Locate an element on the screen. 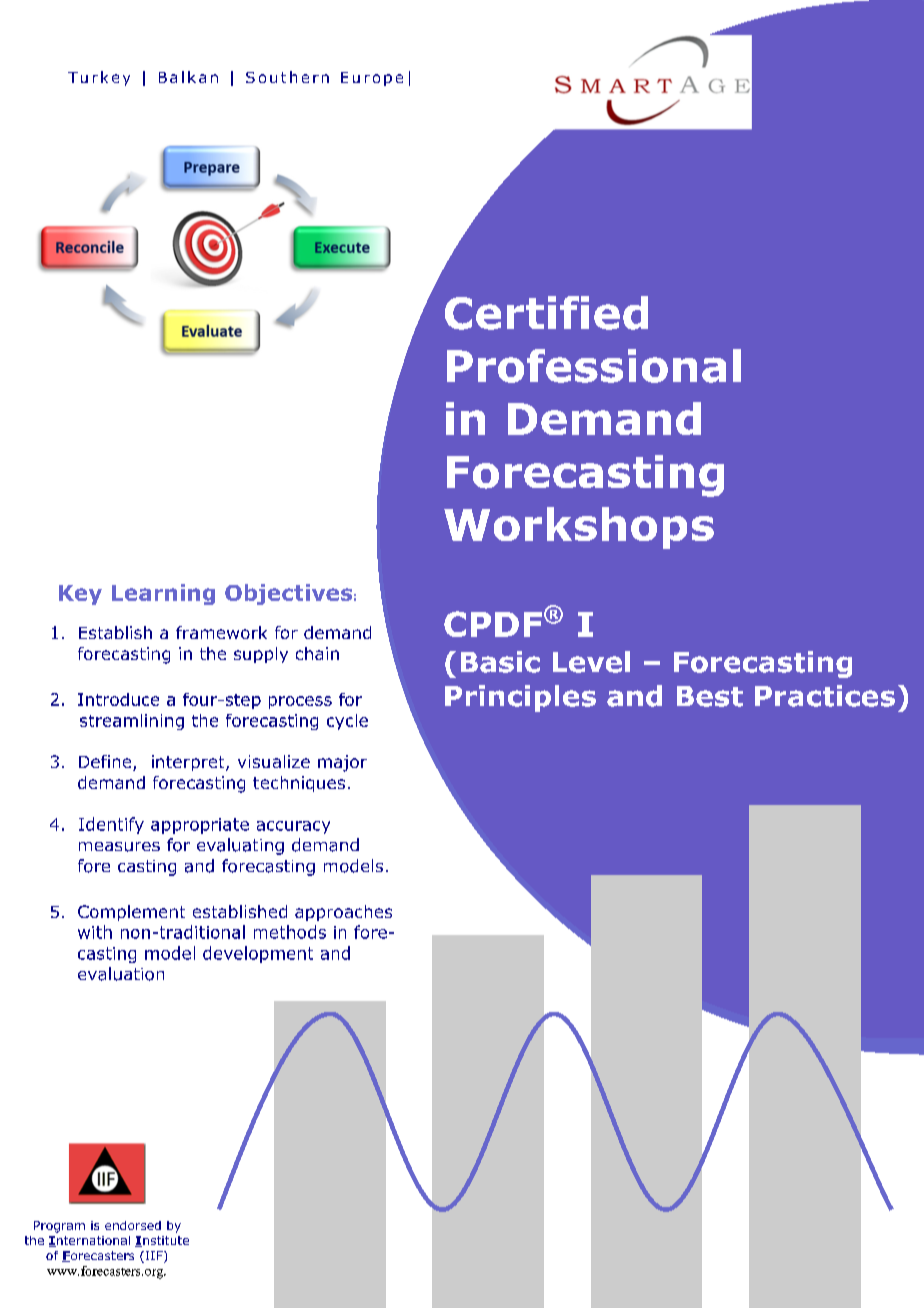 This screenshot has height=1308, width=924. Professional is located at coordinates (594, 366).
